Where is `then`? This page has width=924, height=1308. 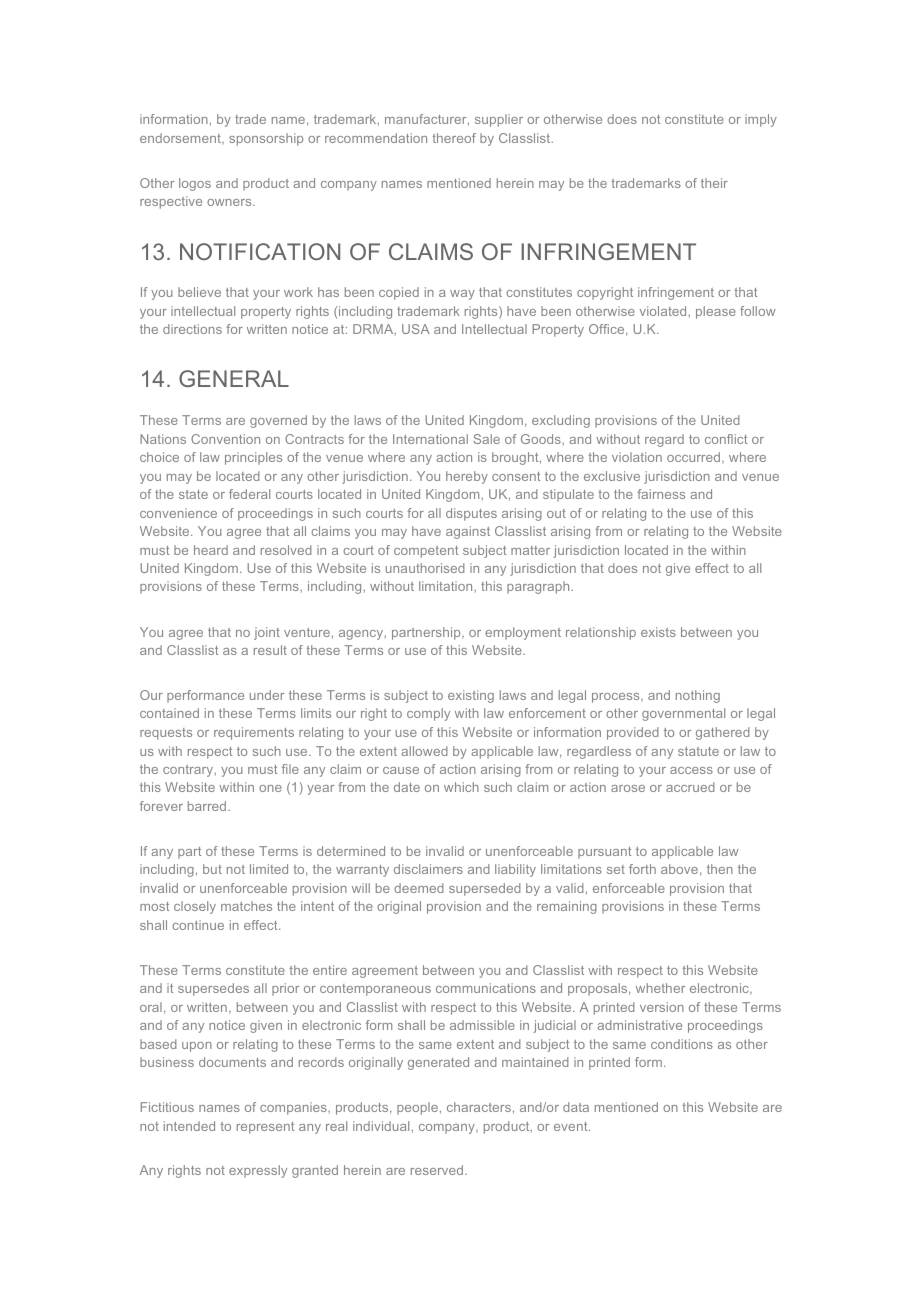
then is located at coordinates (720, 869).
